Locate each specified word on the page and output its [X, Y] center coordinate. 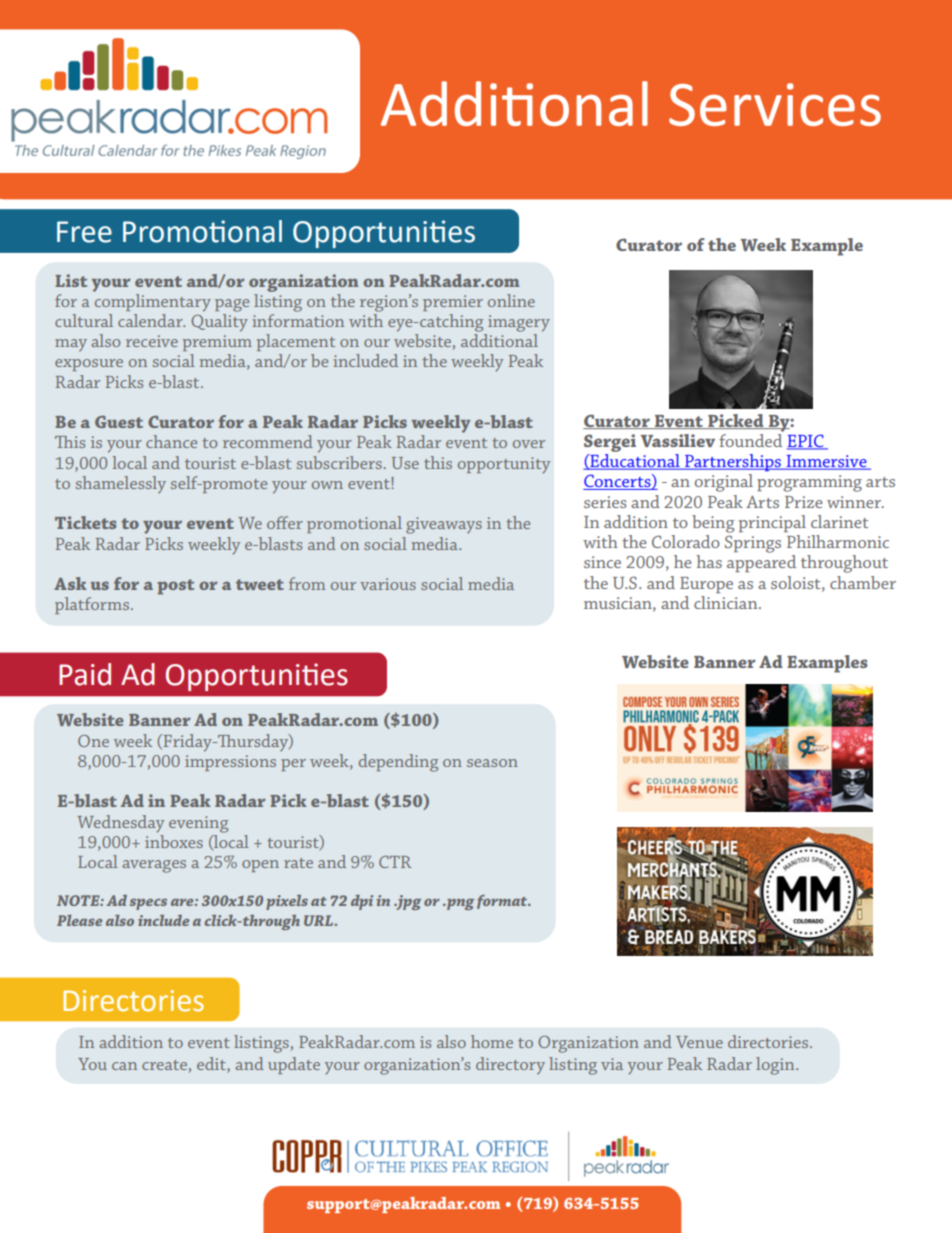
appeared [761, 563]
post [175, 587]
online [511, 300]
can [124, 1066]
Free [84, 232]
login [776, 1066]
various [388, 584]
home [492, 1041]
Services [775, 104]
